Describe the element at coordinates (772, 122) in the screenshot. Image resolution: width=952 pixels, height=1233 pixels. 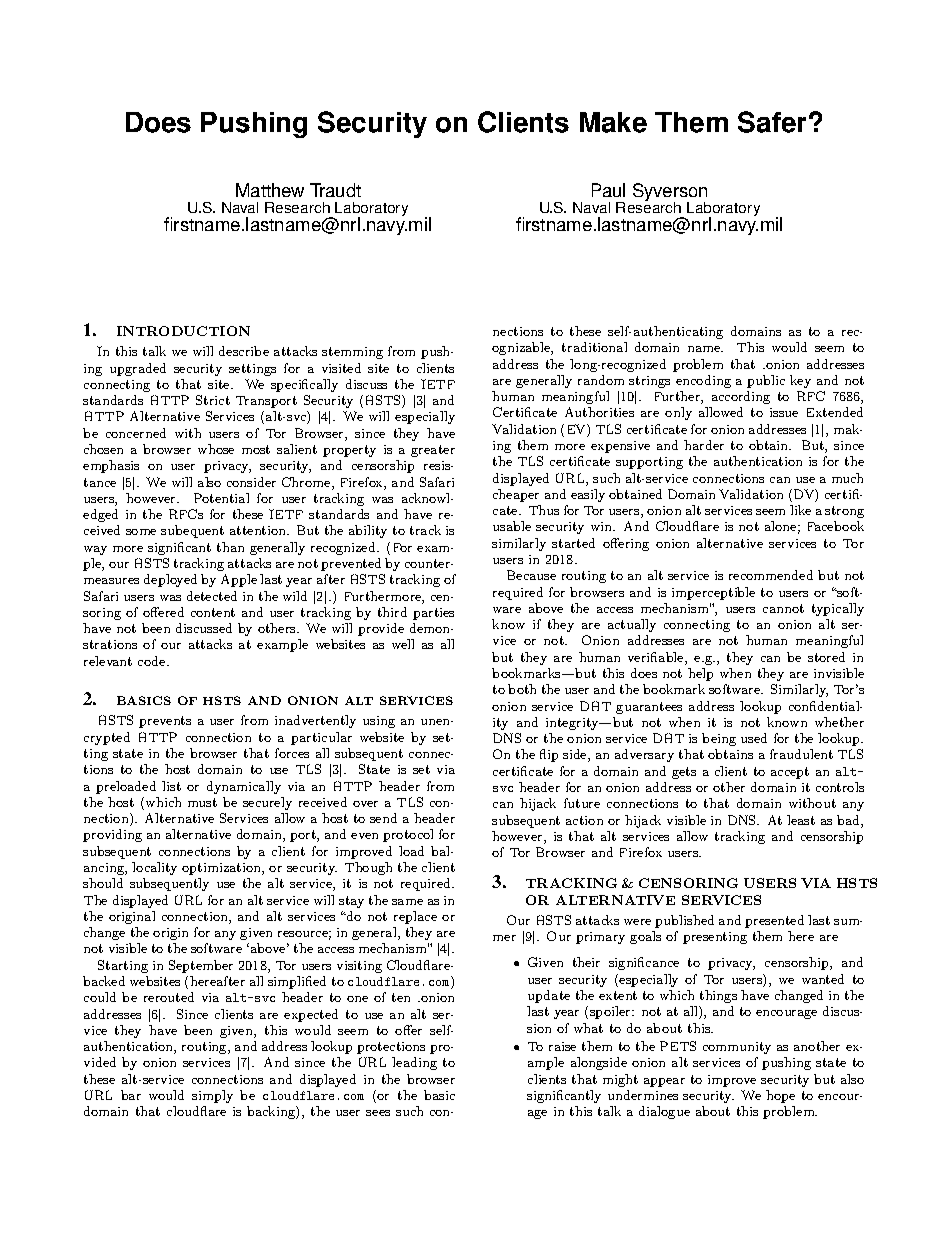
I see `Safer` at that location.
